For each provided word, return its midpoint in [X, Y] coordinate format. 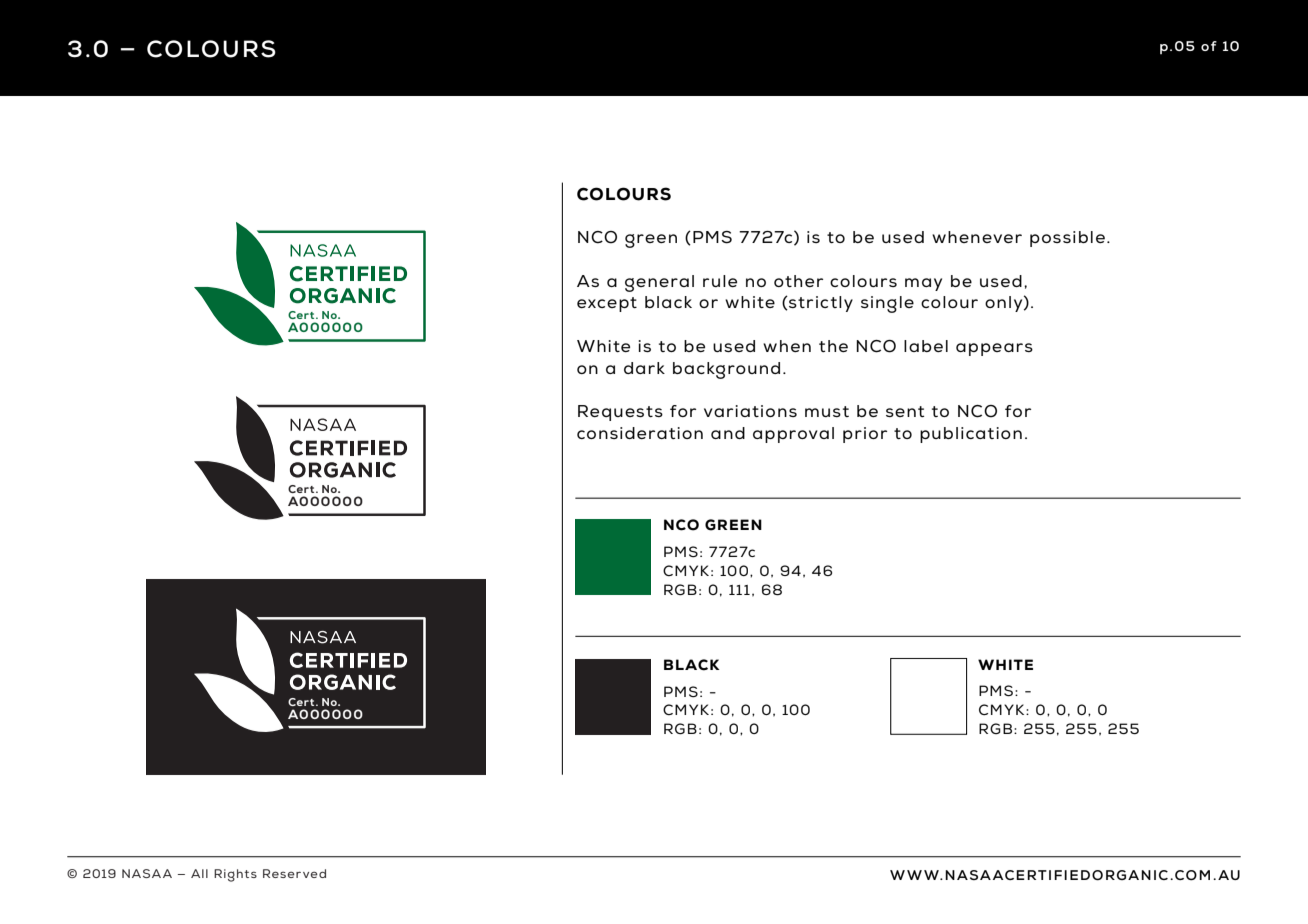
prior [865, 435]
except [607, 304]
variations [750, 411]
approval [793, 435]
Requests [620, 413]
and [728, 433]
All [199, 873]
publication [971, 435]
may [923, 284]
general [659, 283]
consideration [640, 433]
